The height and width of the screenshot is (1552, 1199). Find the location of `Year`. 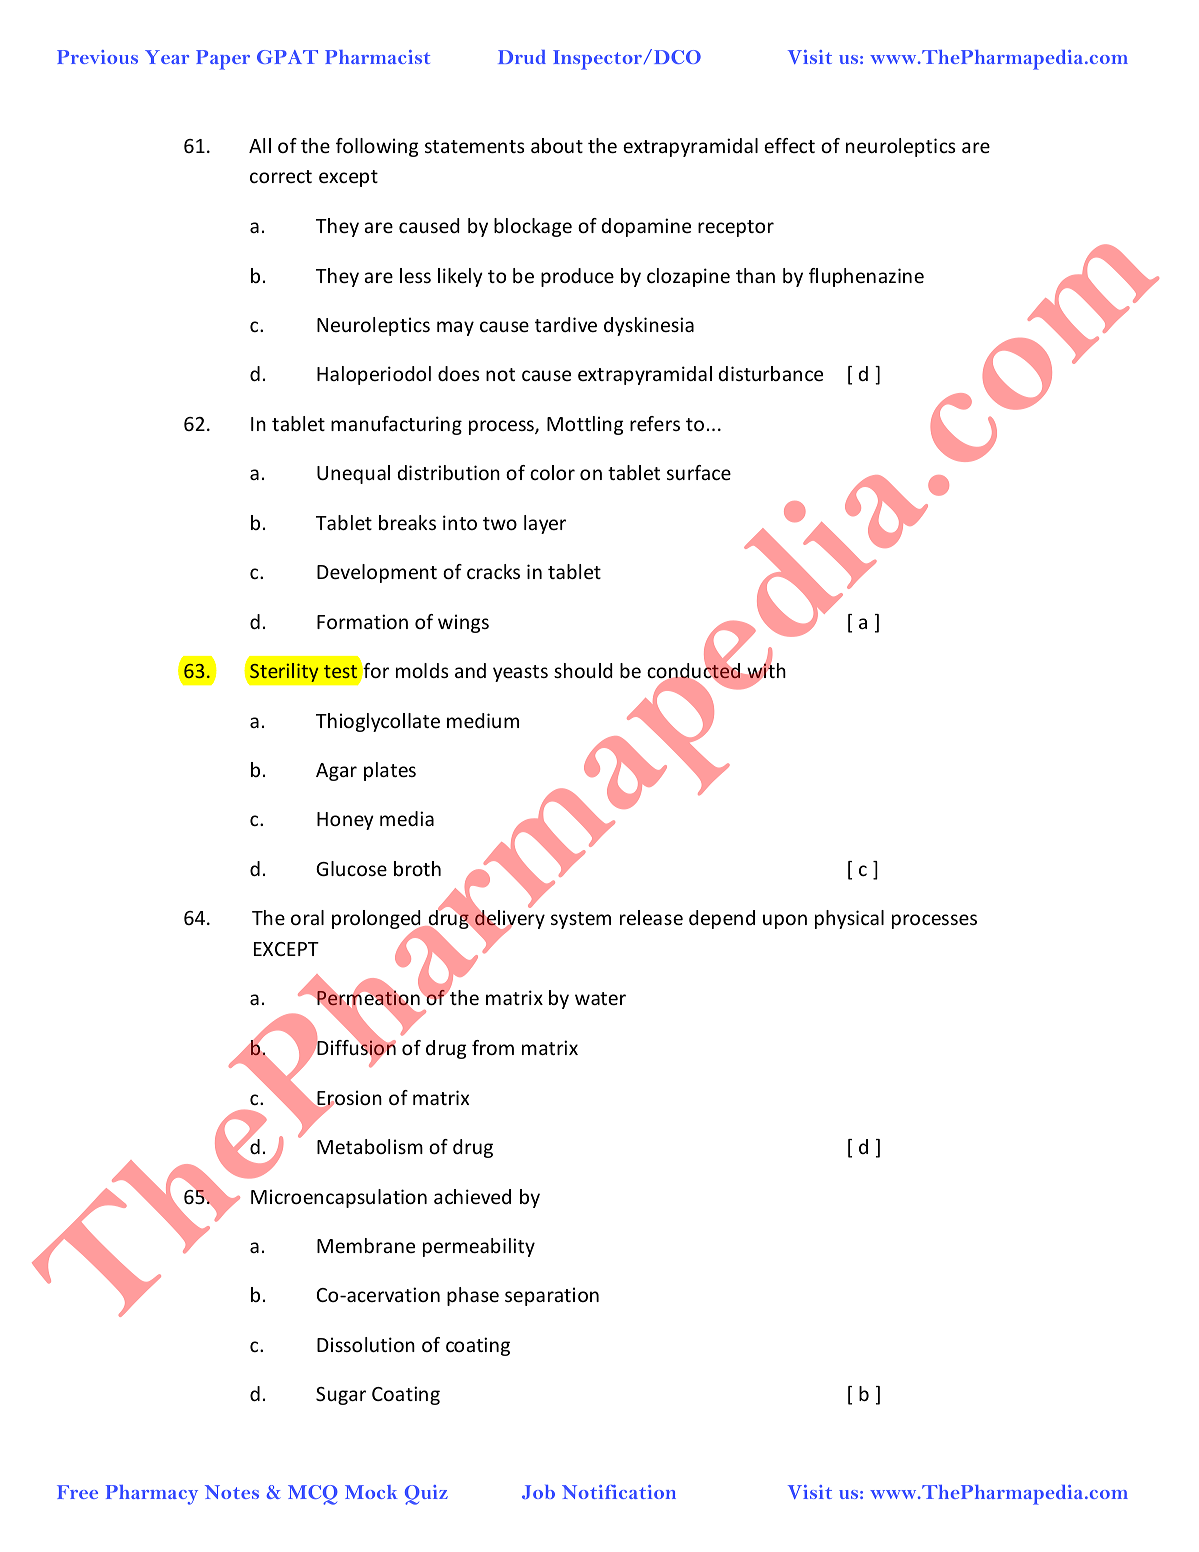

Year is located at coordinates (167, 57).
